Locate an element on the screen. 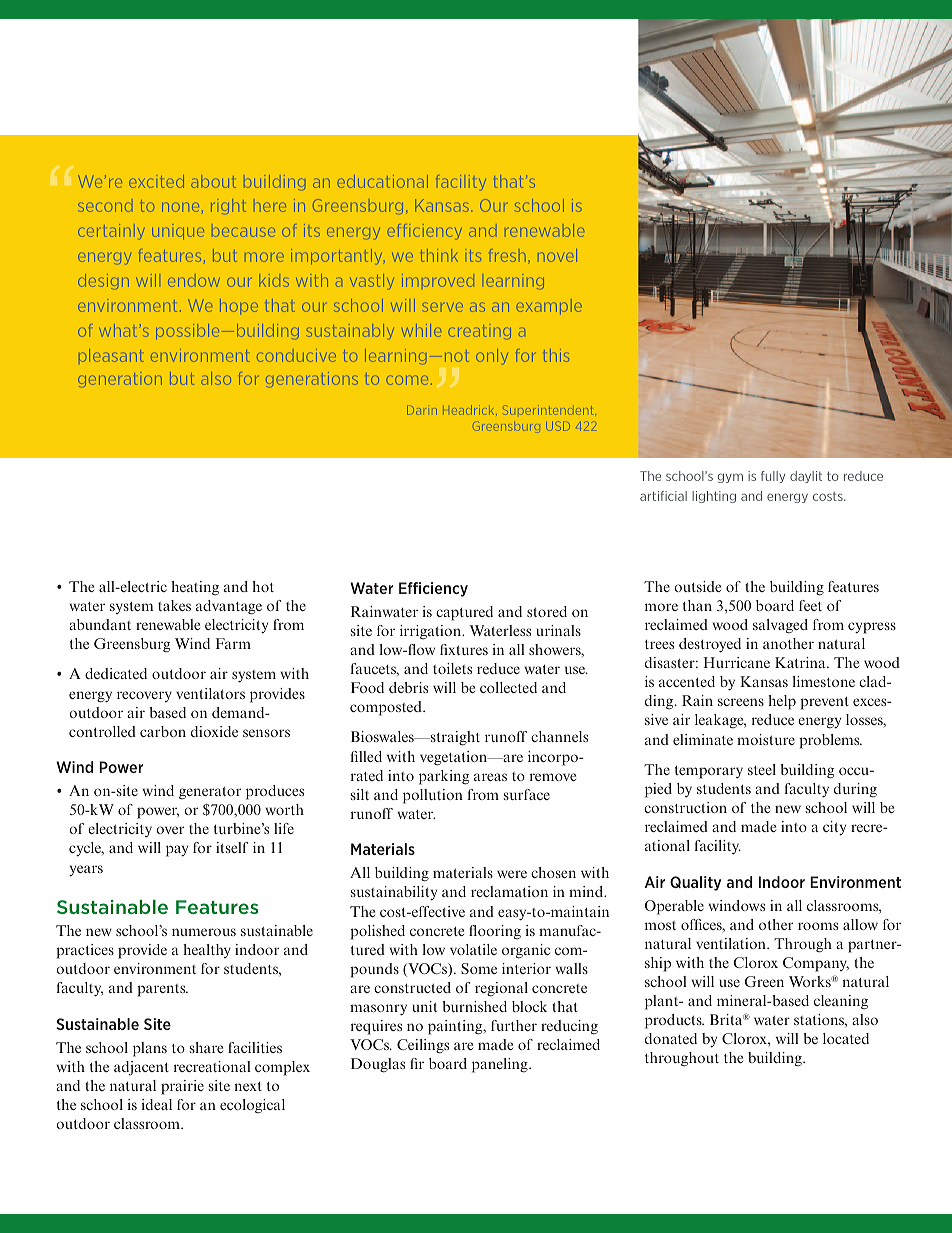  steel is located at coordinates (762, 769).
